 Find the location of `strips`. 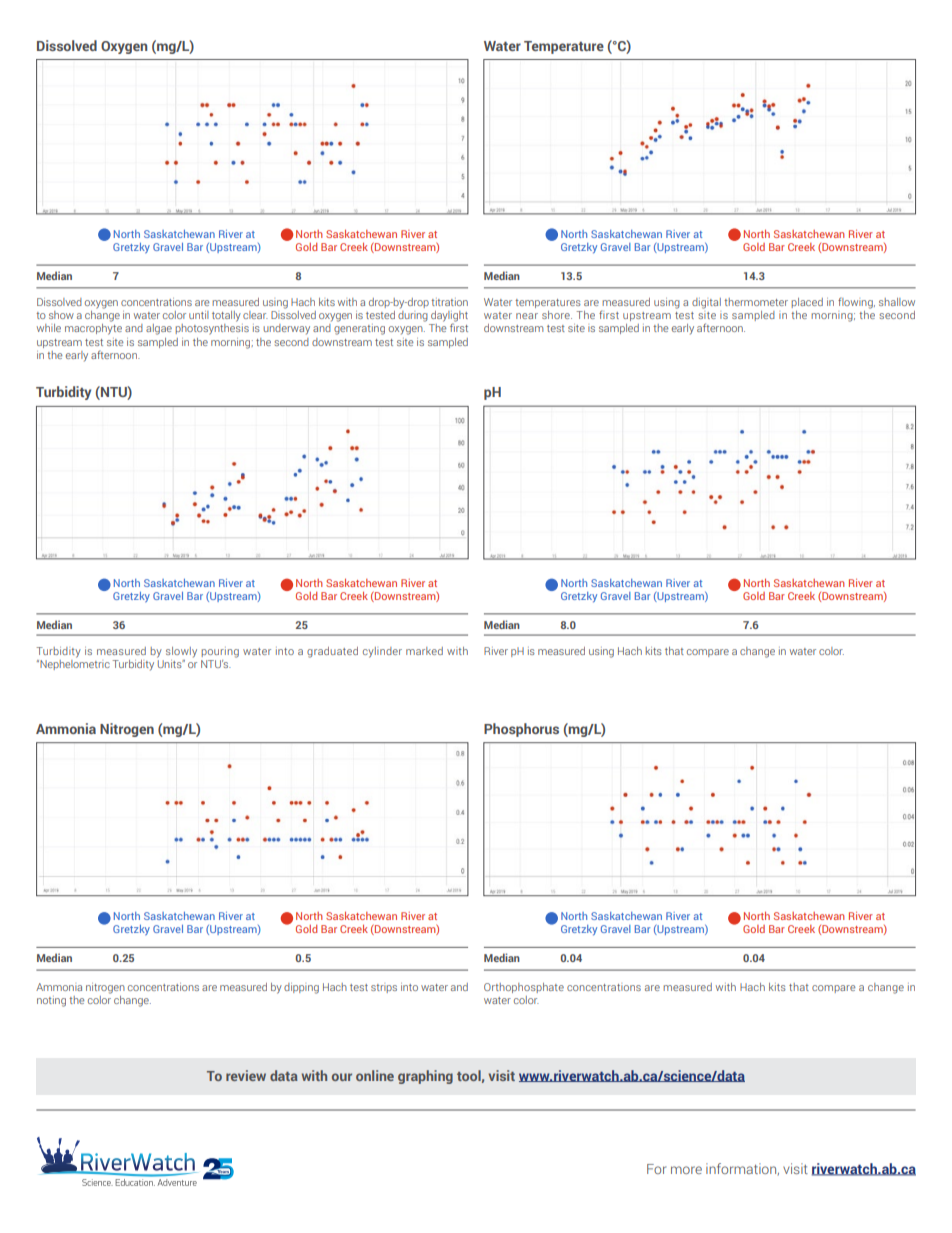

strips is located at coordinates (384, 988).
